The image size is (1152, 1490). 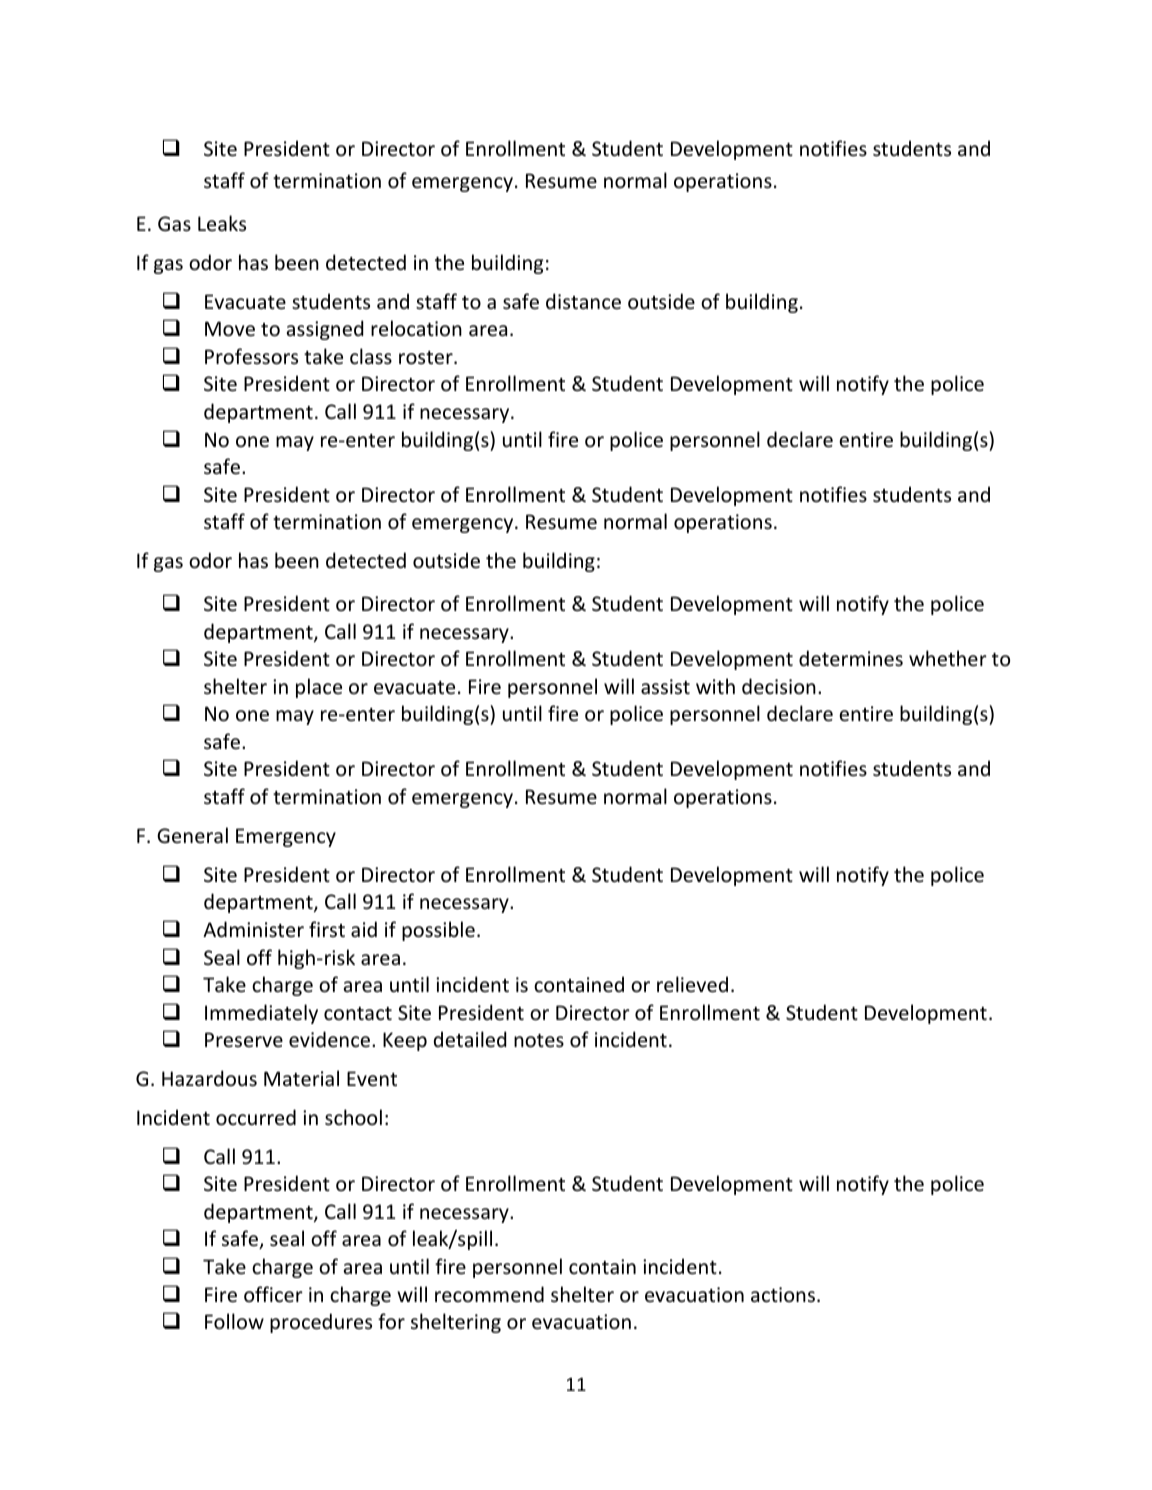 I want to click on possible, so click(x=438, y=931).
